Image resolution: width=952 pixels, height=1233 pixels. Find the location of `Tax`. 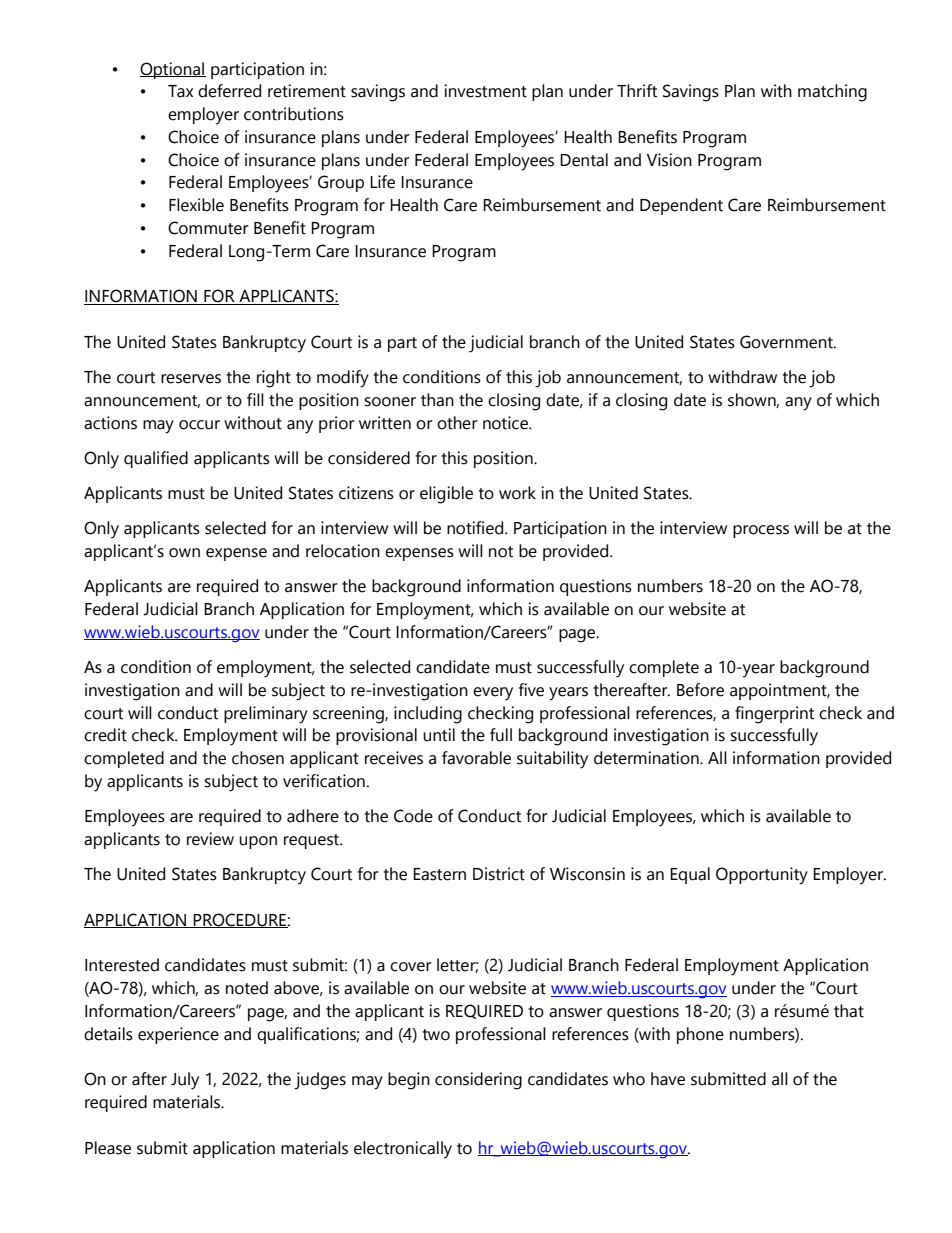

Tax is located at coordinates (180, 91).
